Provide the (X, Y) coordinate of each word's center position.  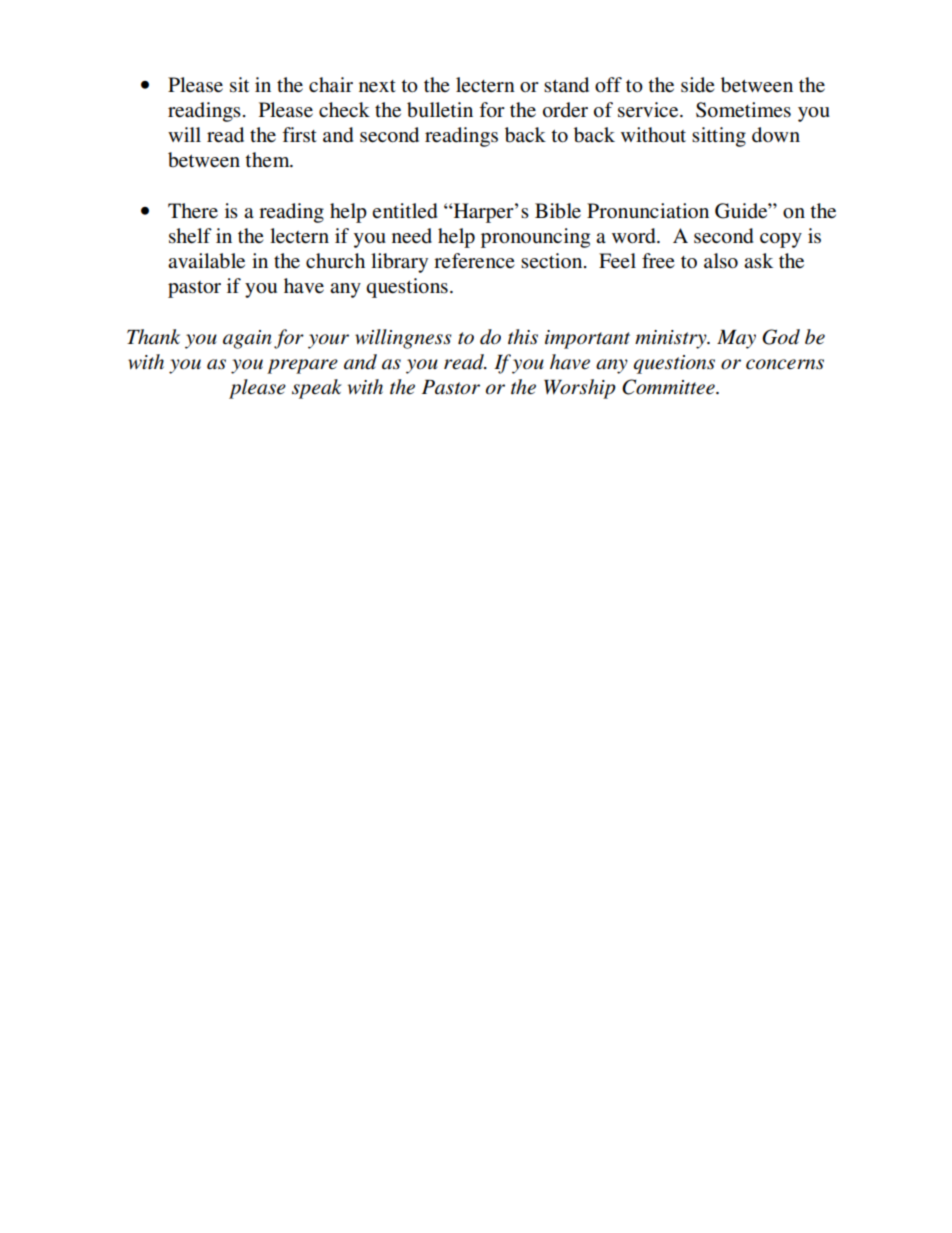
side (697, 85)
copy (781, 240)
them (268, 160)
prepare (302, 366)
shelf (190, 236)
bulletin (440, 110)
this (523, 337)
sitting (719, 137)
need (412, 236)
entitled (404, 211)
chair (331, 84)
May (736, 339)
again (247, 339)
